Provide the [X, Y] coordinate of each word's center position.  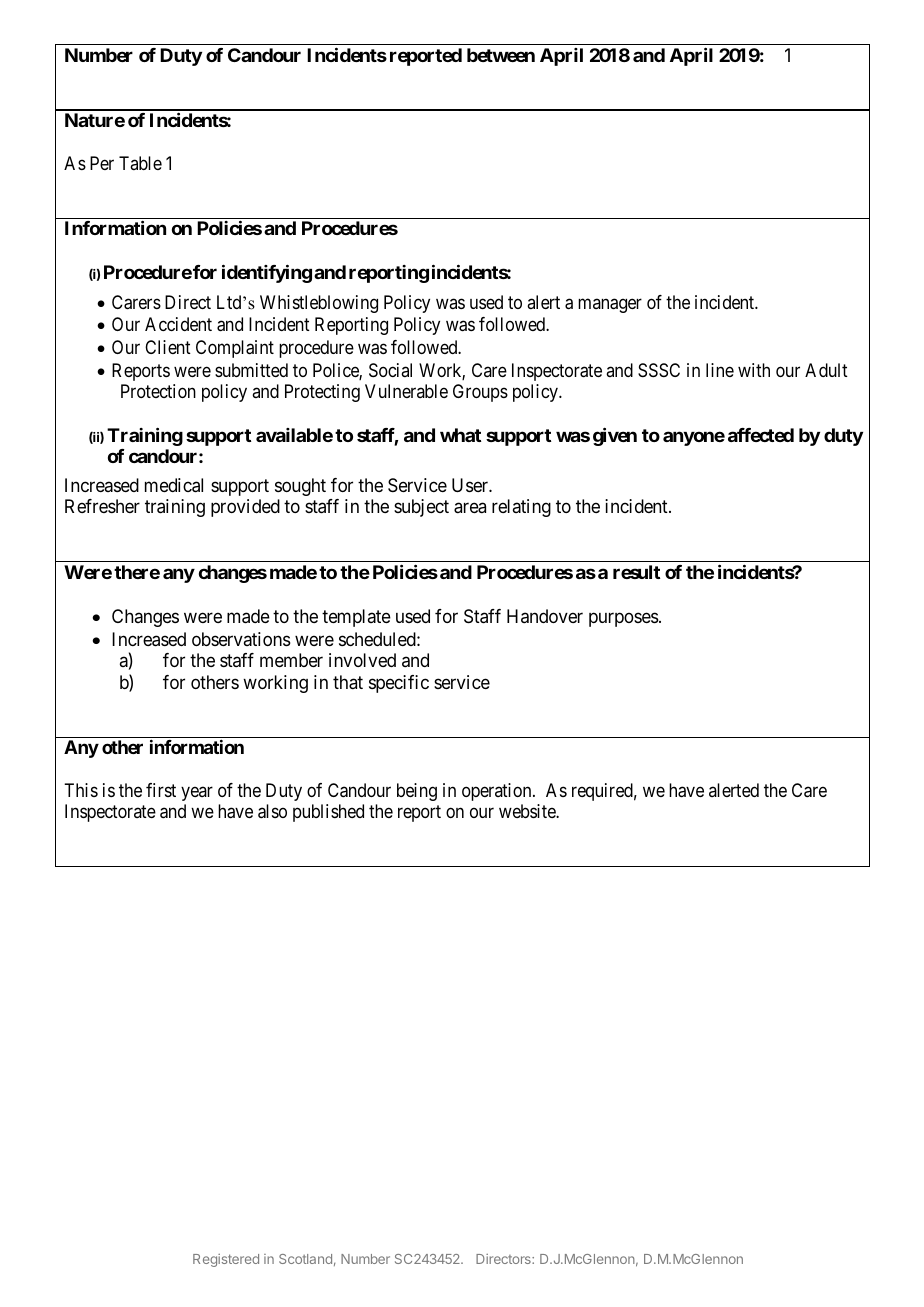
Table [140, 163]
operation [498, 792]
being [417, 792]
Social [390, 370]
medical [174, 485]
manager [610, 305]
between [501, 55]
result [636, 572]
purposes [624, 620]
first [161, 790]
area [470, 508]
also [272, 811]
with [754, 370]
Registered [226, 1260]
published [328, 813]
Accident [178, 324]
